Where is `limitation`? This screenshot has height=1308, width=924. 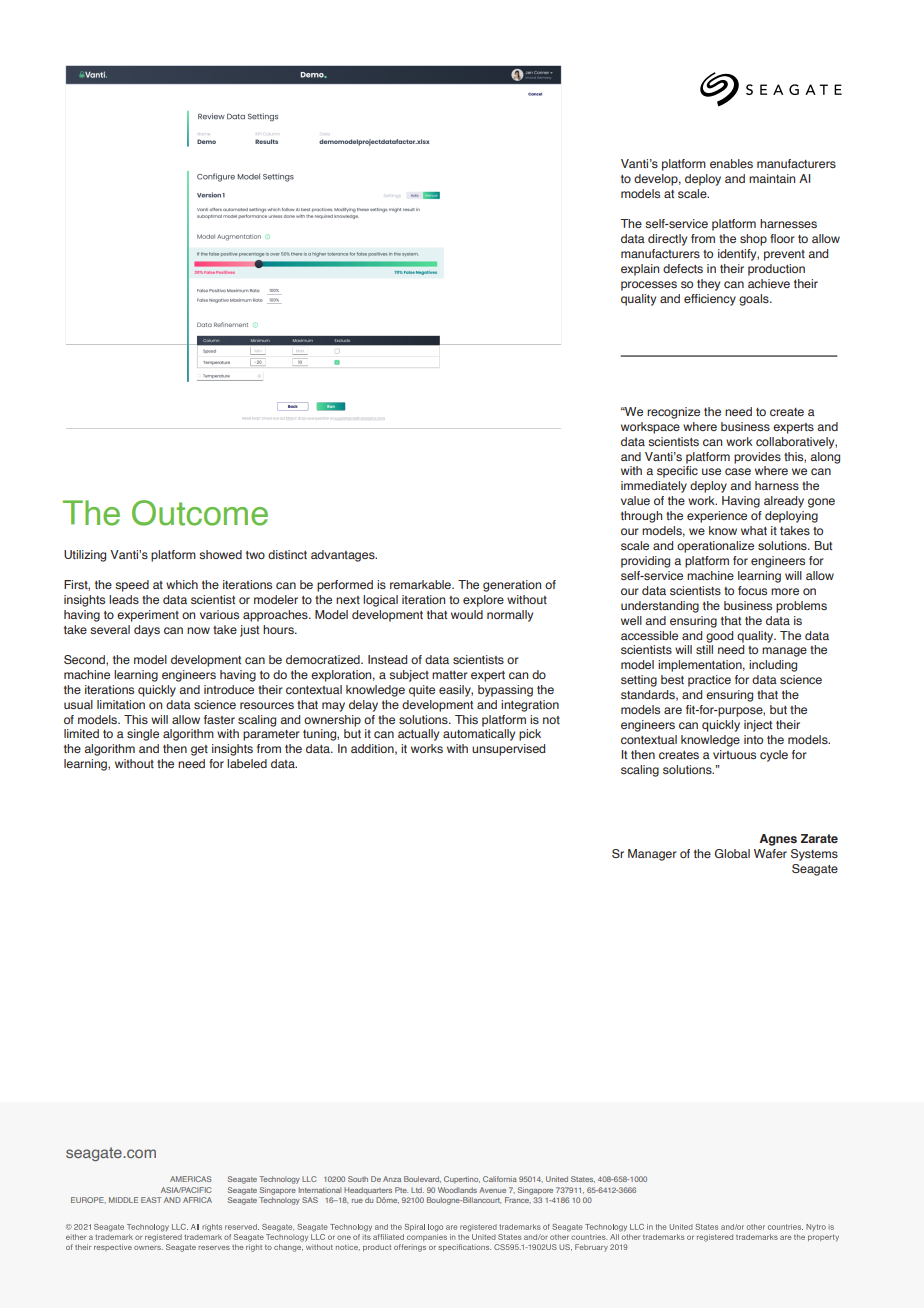 limitation is located at coordinates (121, 704).
